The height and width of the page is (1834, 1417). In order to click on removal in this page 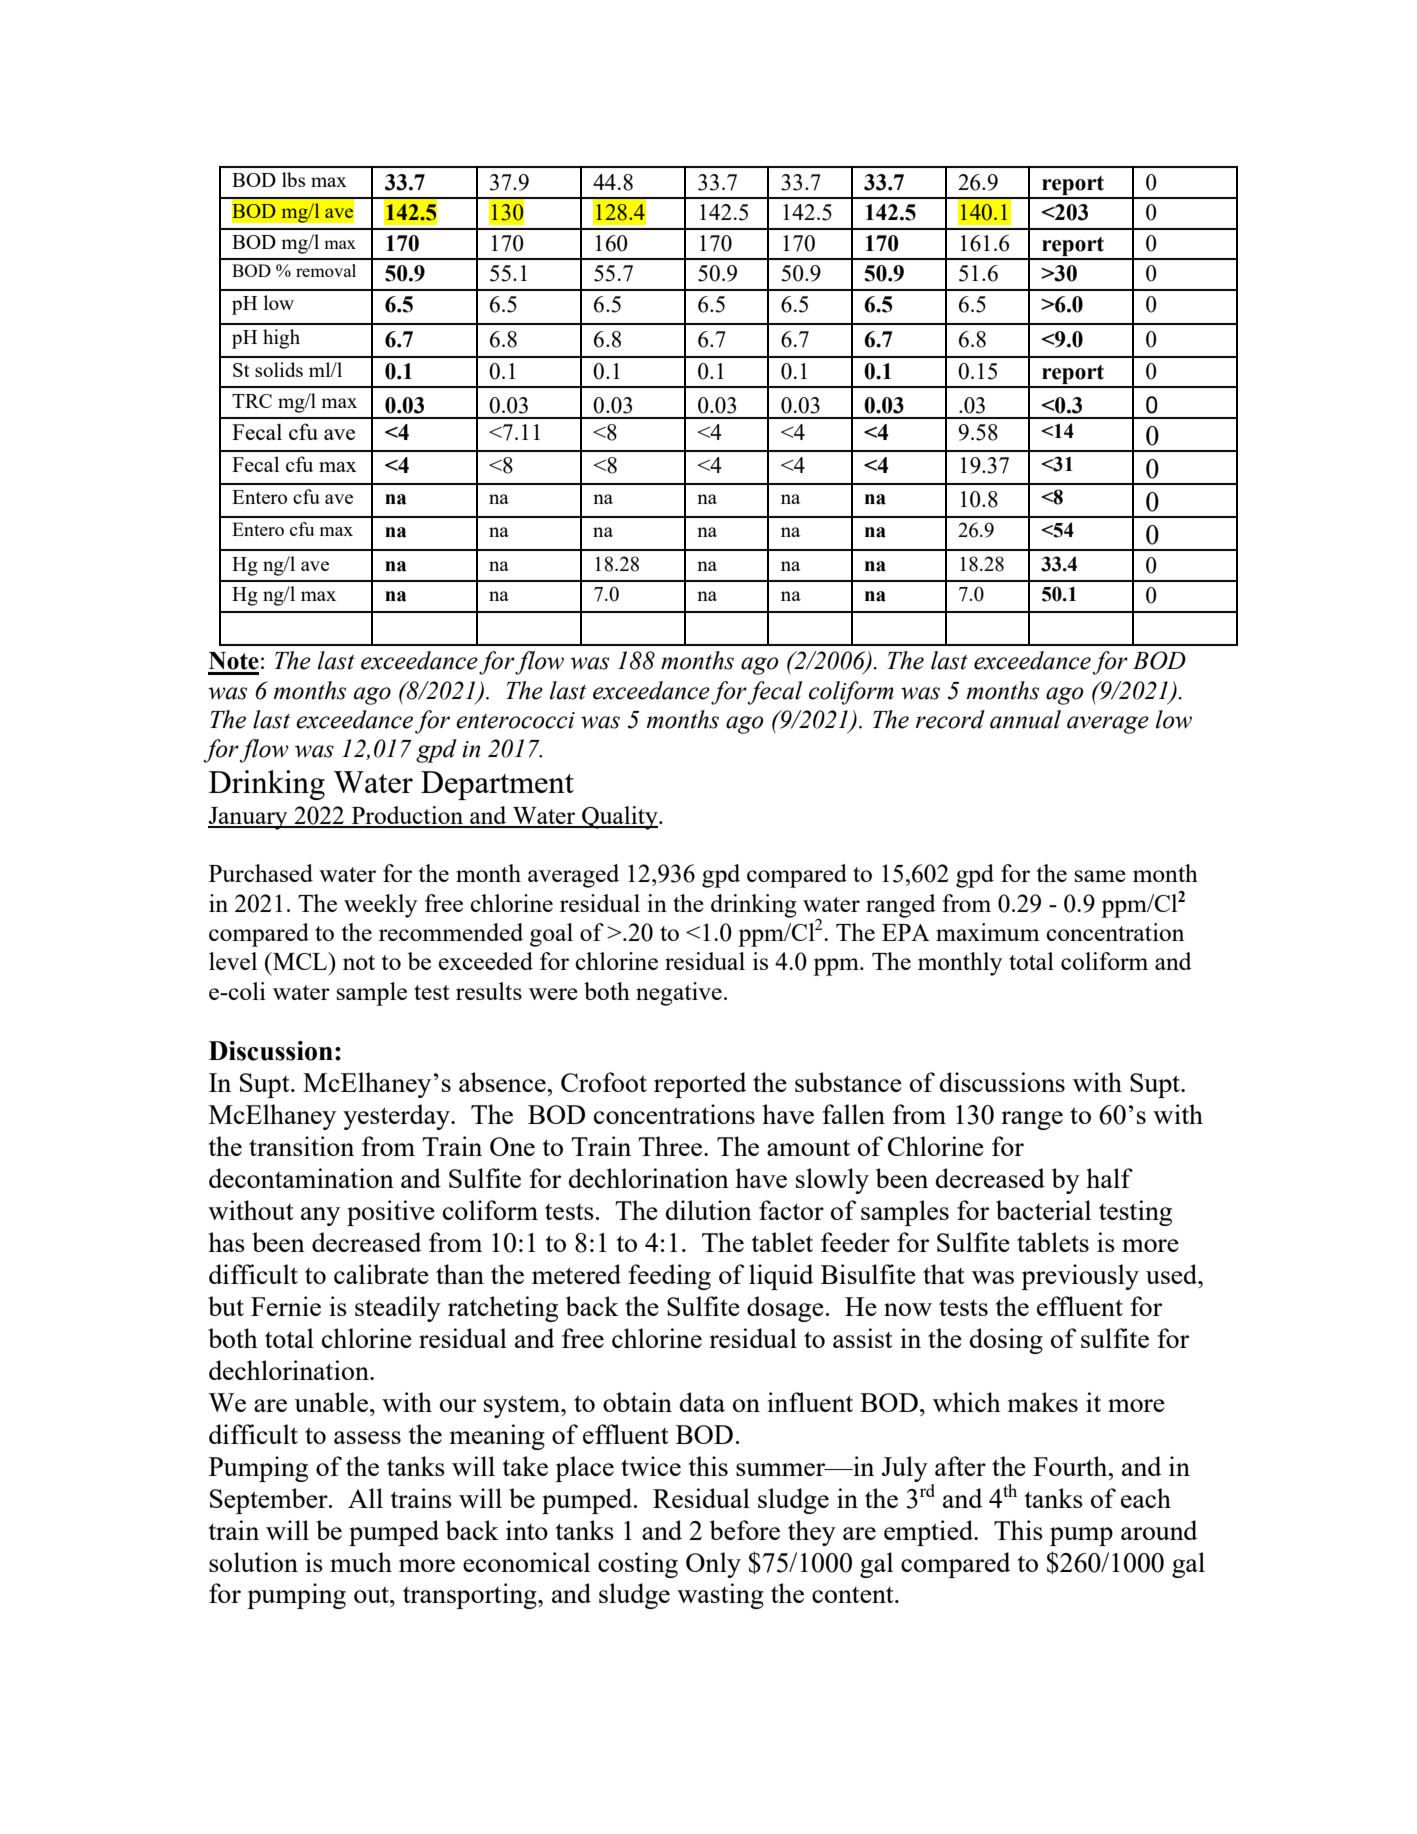, I will do `click(326, 270)`.
